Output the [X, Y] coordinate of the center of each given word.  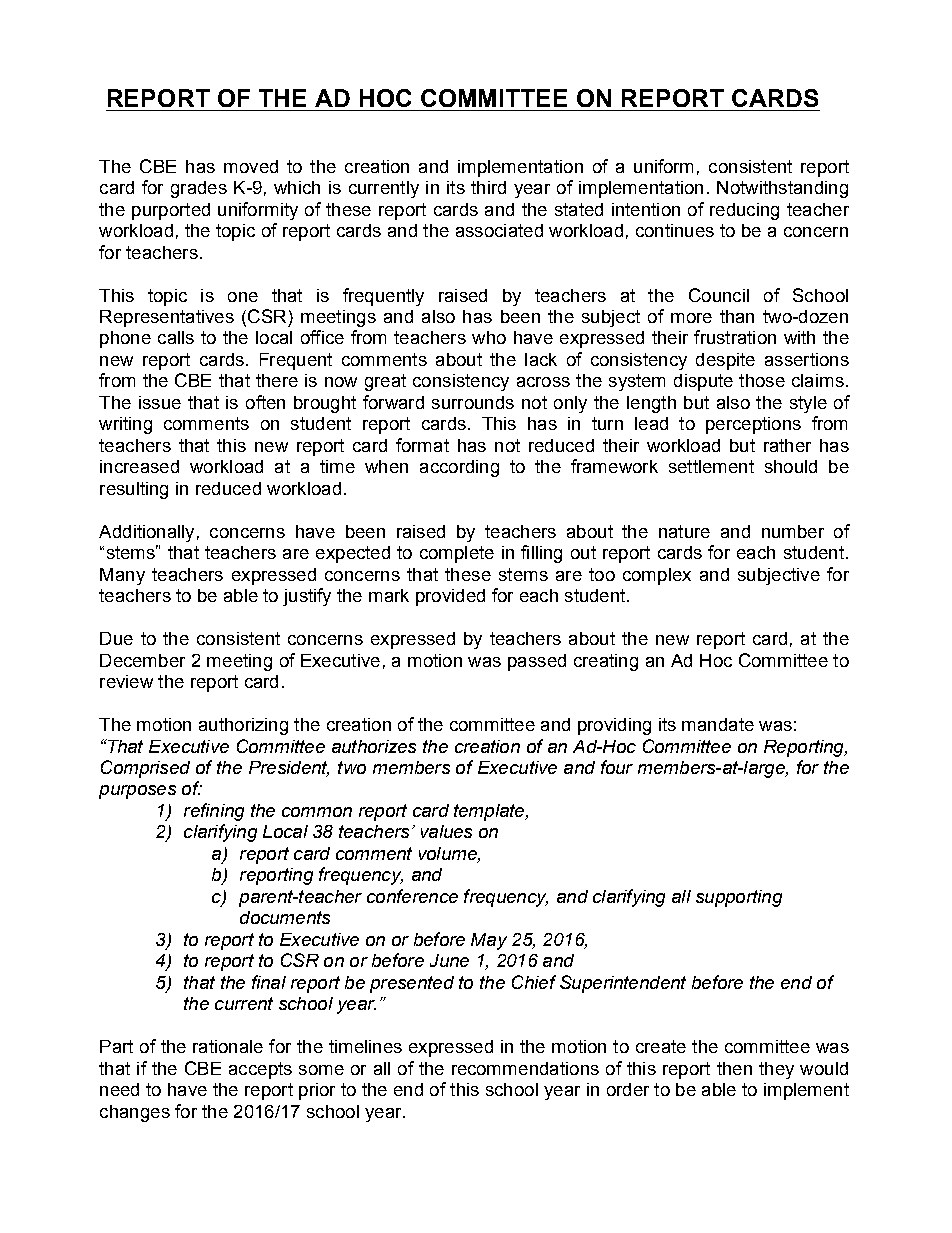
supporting [739, 898]
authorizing [243, 726]
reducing [744, 211]
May [489, 941]
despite [725, 361]
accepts [260, 1070]
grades [199, 189]
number [793, 531]
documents [285, 917]
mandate [718, 724]
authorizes [374, 746]
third [488, 187]
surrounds [473, 402]
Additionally [146, 533]
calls [176, 337]
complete [457, 554]
